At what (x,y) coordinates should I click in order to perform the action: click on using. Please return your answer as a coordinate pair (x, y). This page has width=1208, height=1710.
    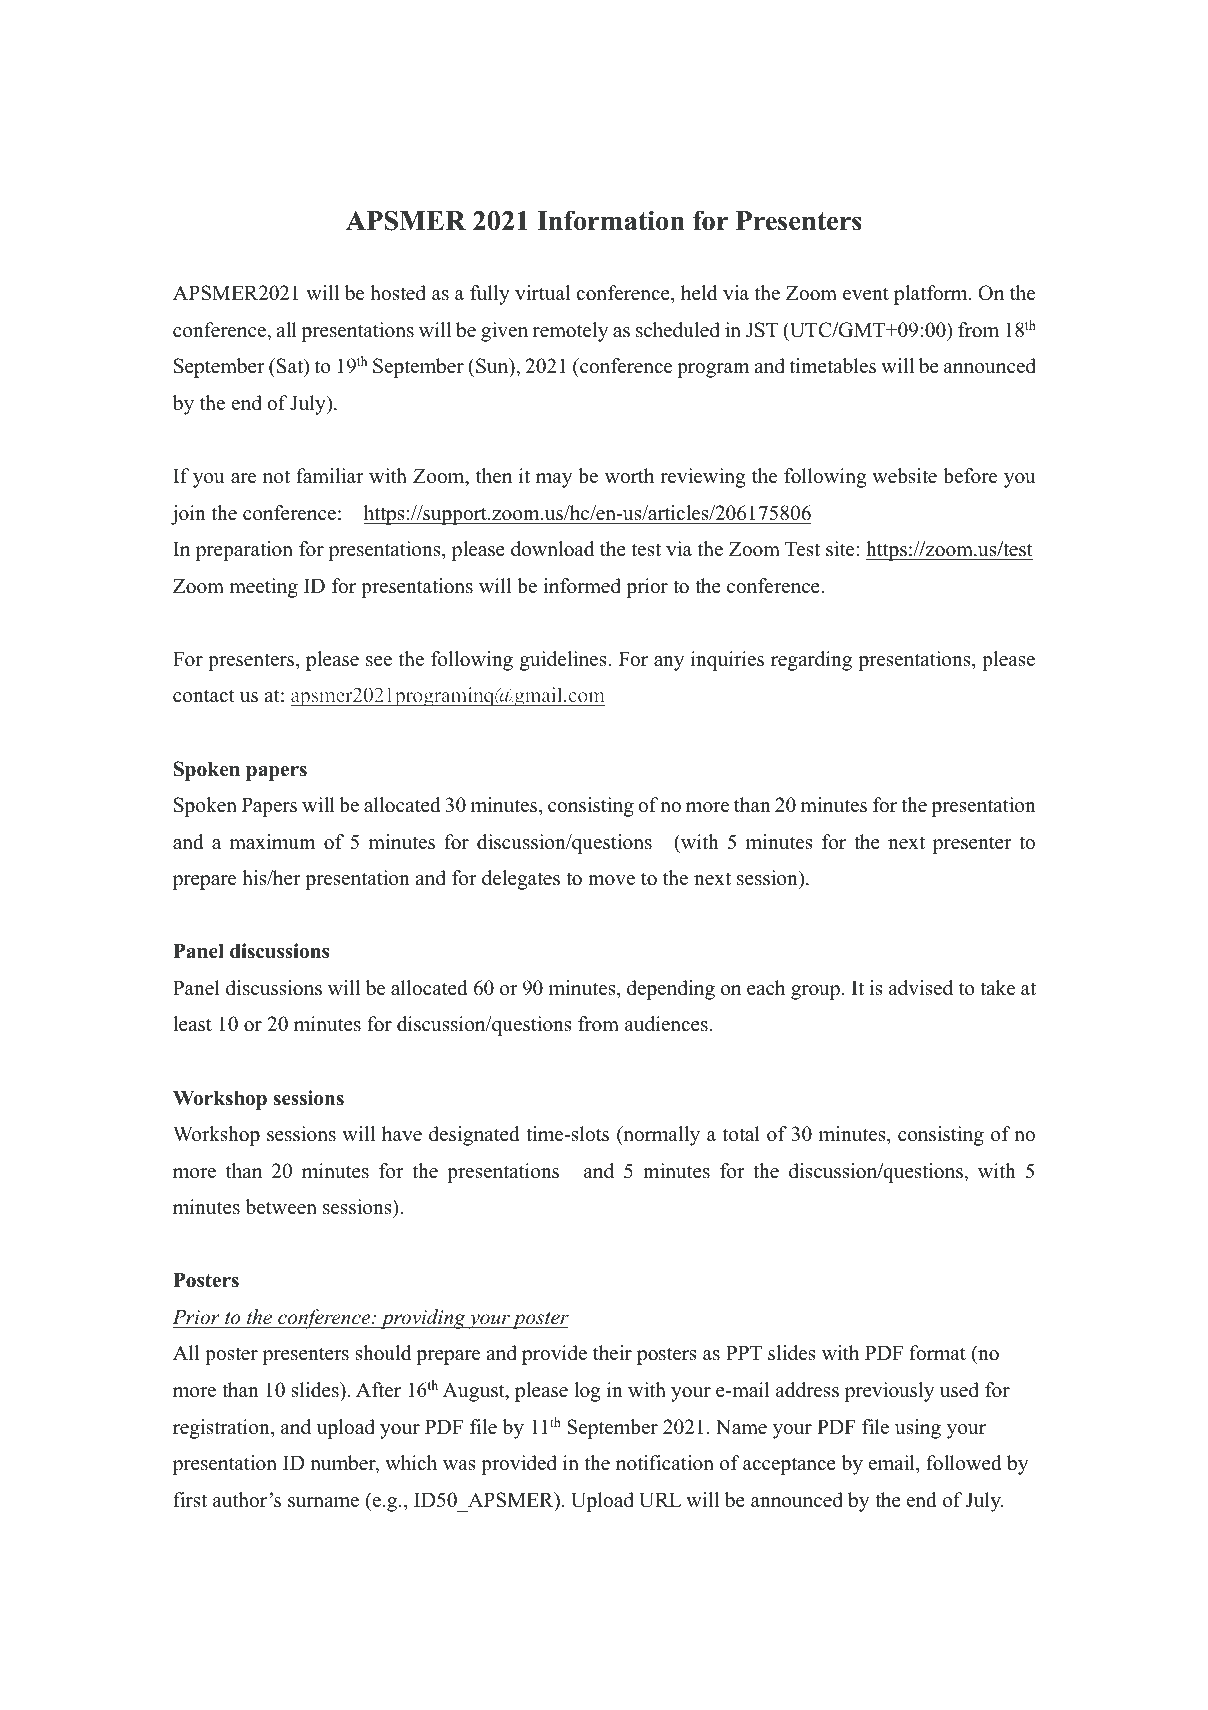
    Looking at the image, I should click on (918, 1429).
